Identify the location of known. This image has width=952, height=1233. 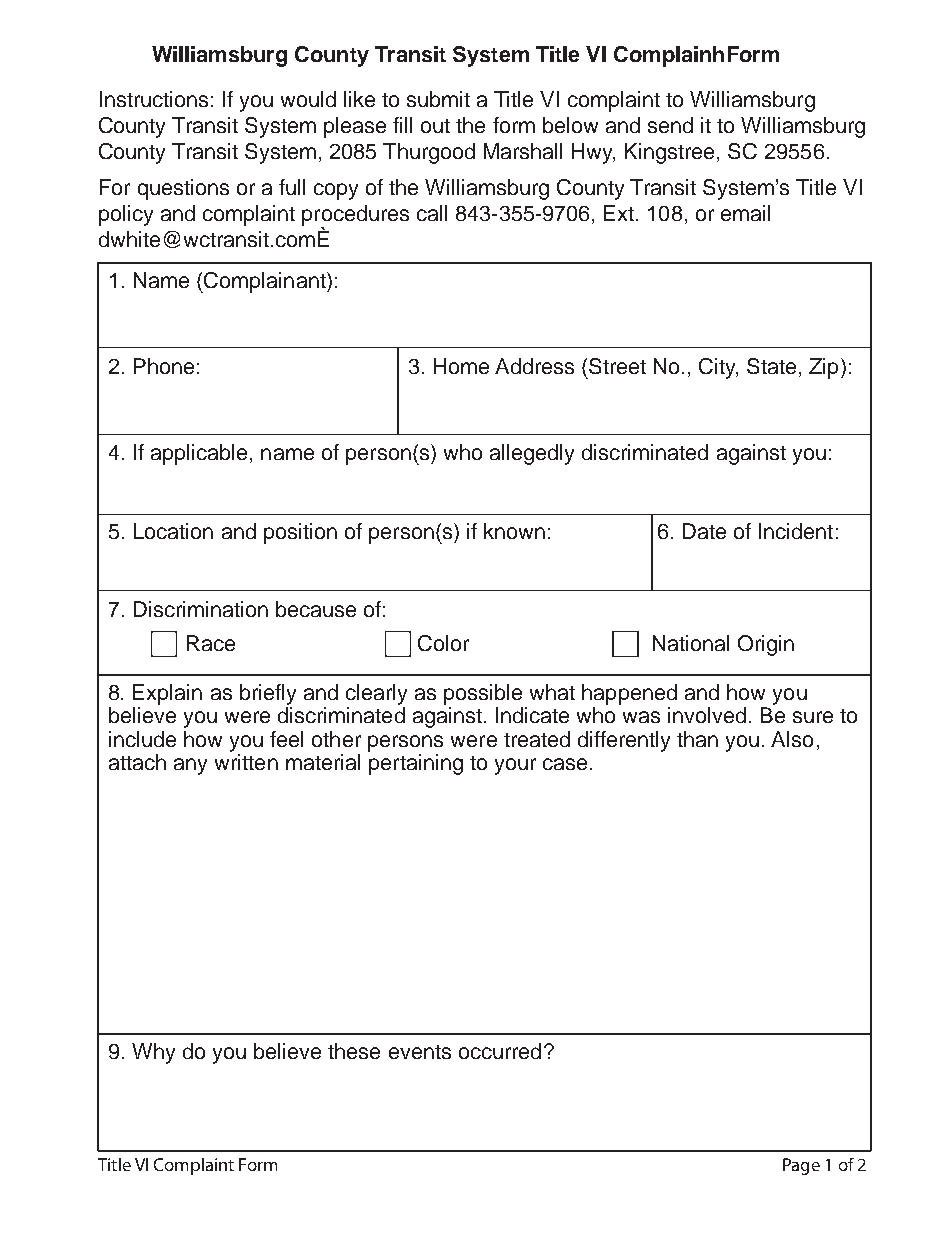
(514, 531).
